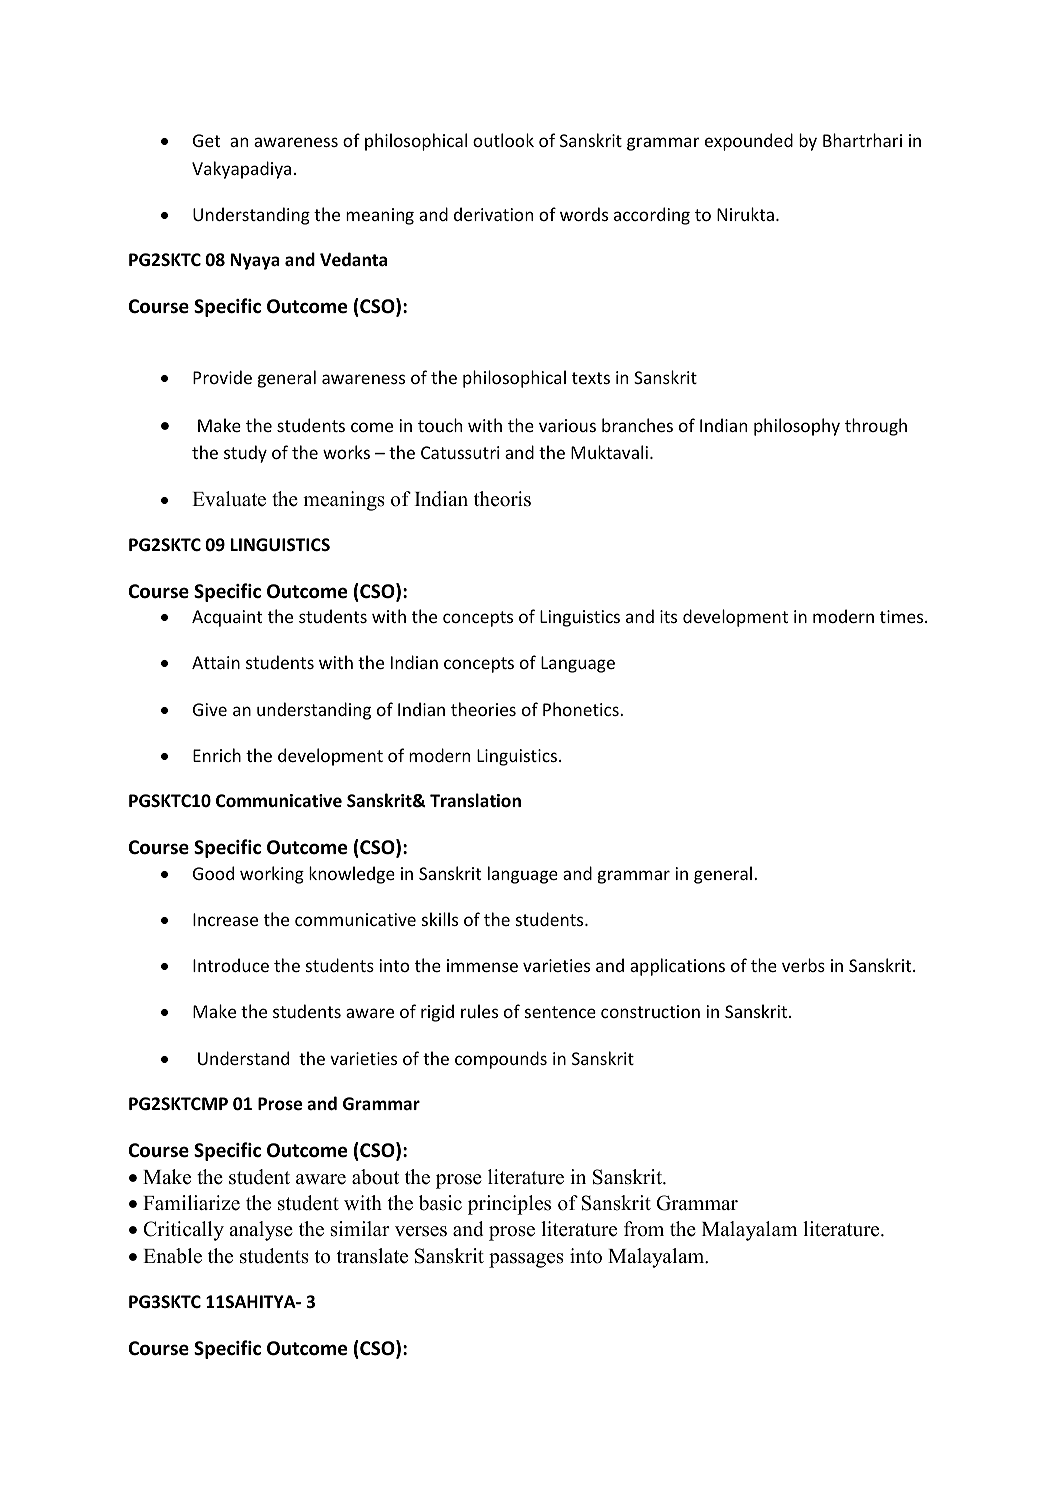  What do you see at coordinates (591, 378) in the screenshot?
I see `texts` at bounding box center [591, 378].
